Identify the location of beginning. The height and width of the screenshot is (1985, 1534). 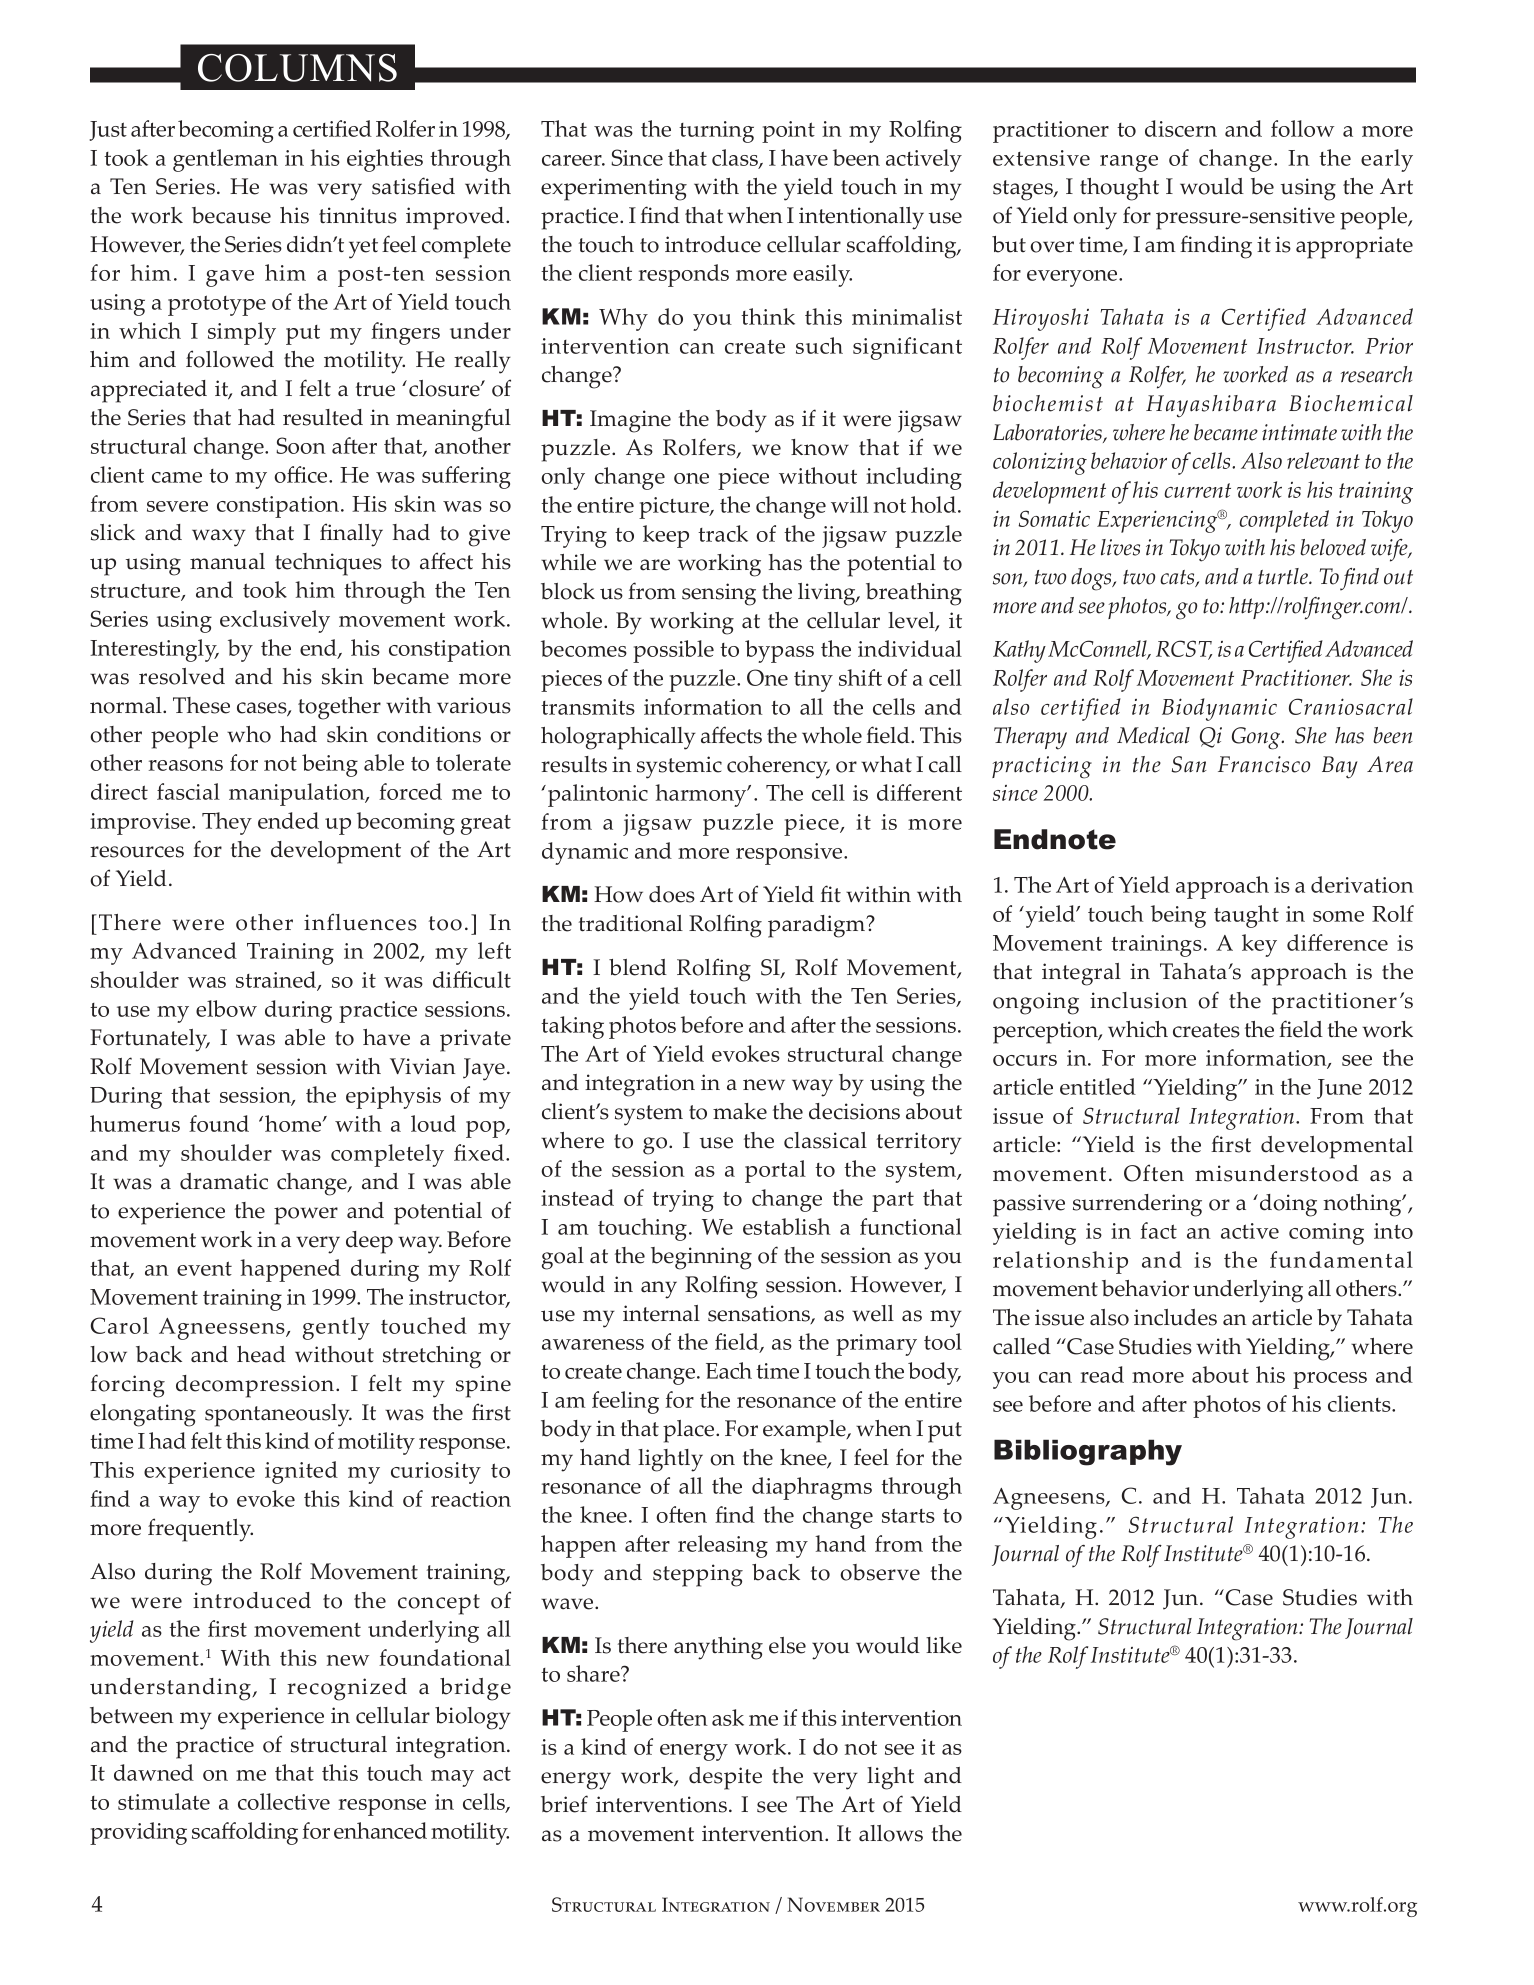
(701, 1258).
